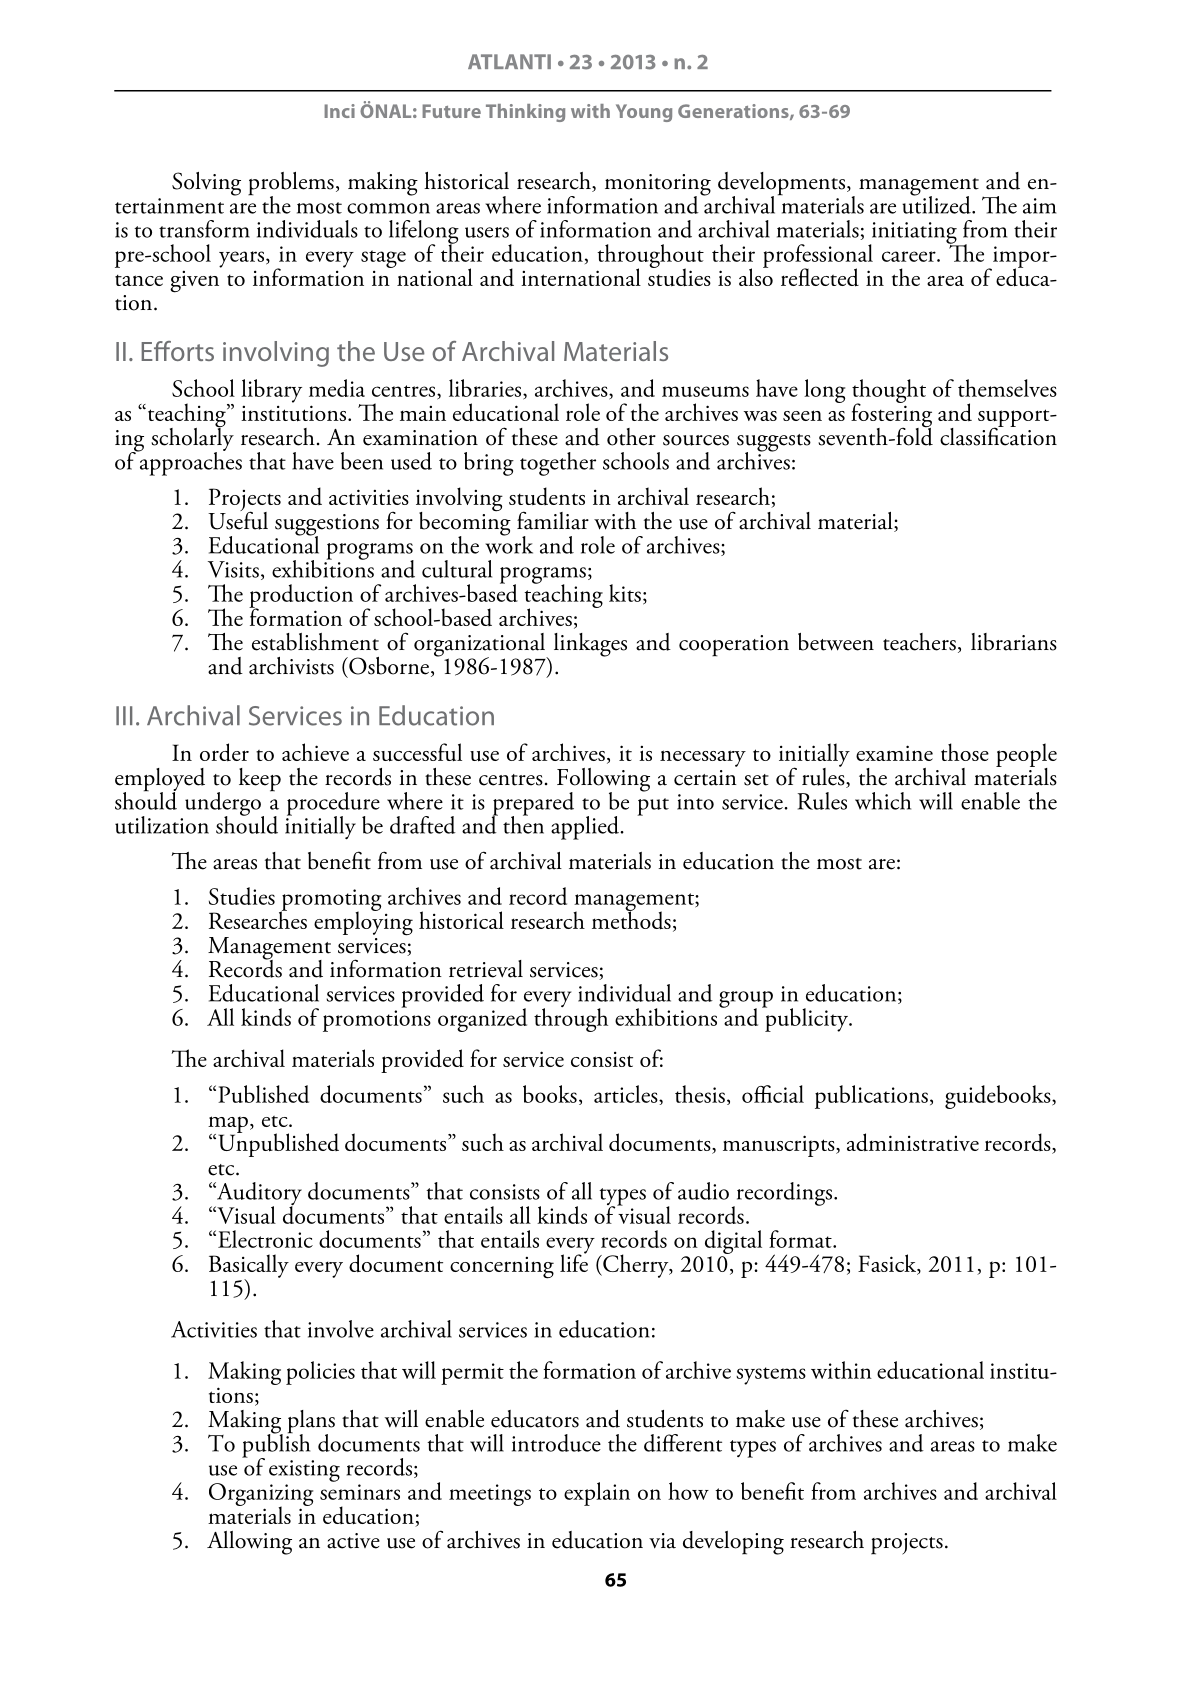 The height and width of the document is (1697, 1200). I want to click on utilized, so click(937, 203).
